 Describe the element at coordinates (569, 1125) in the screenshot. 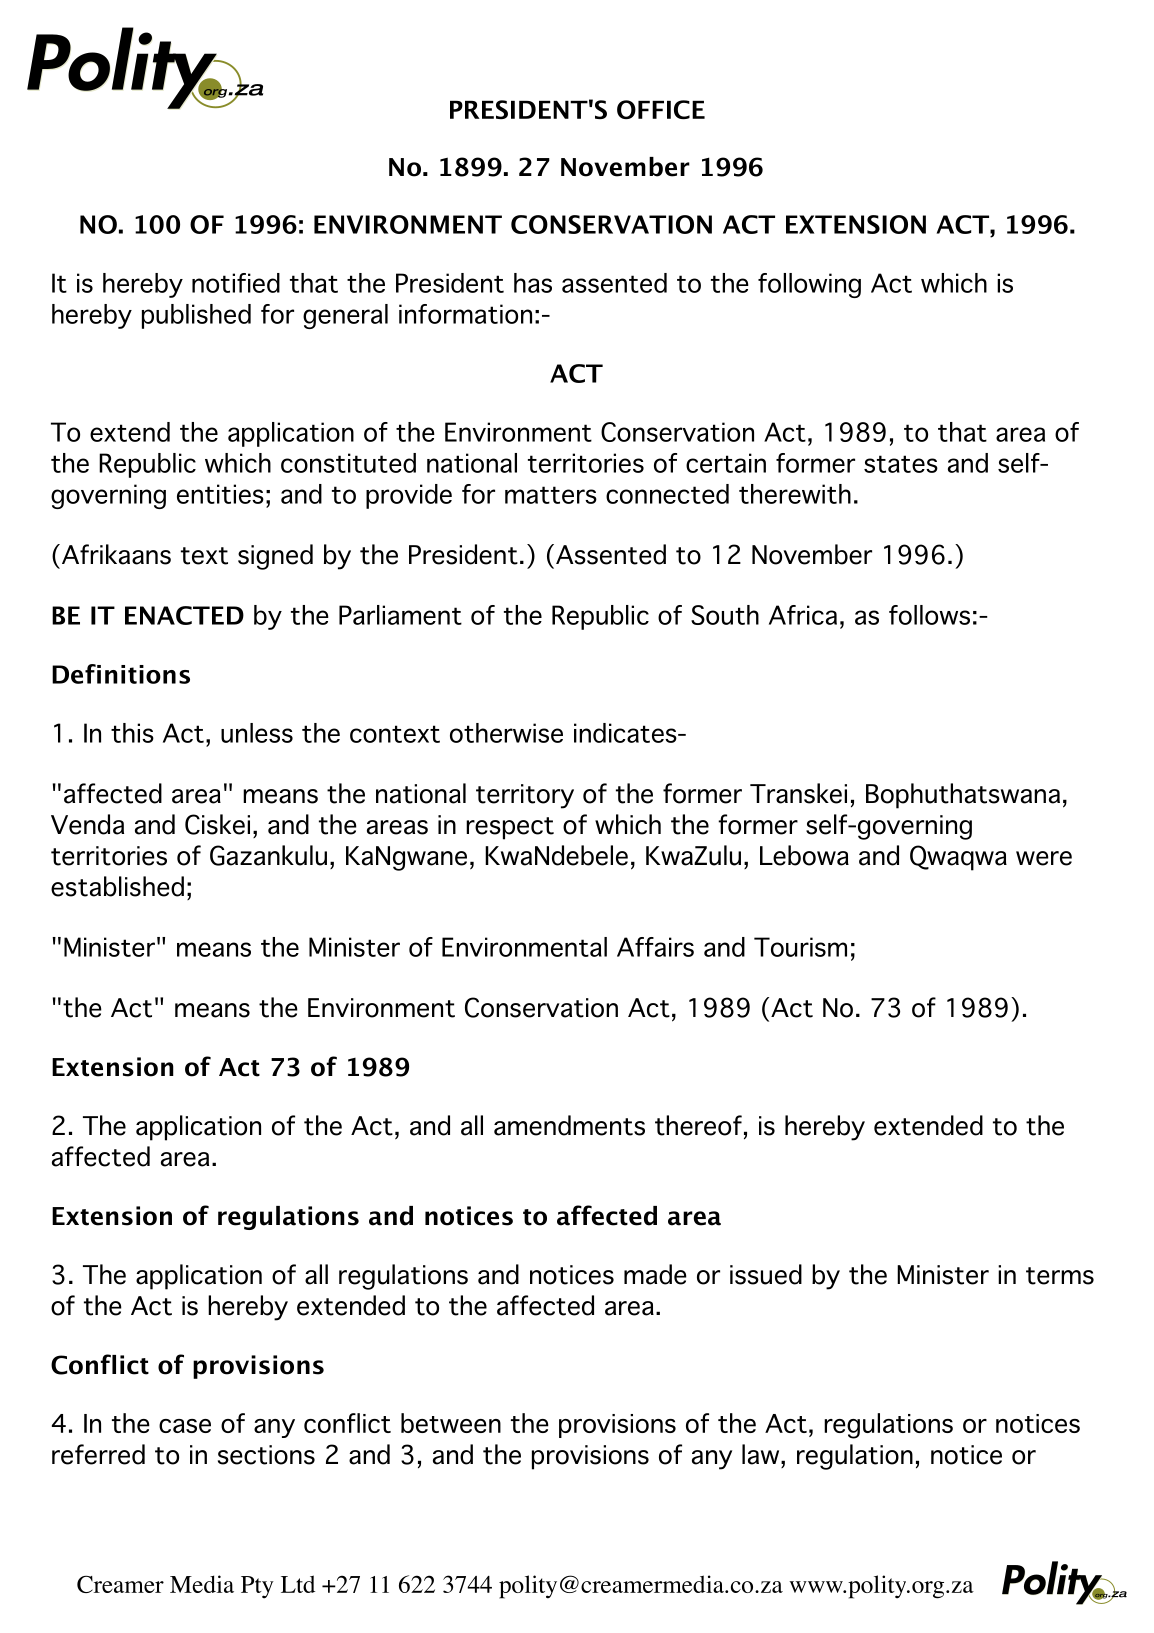

I see `amendments` at that location.
